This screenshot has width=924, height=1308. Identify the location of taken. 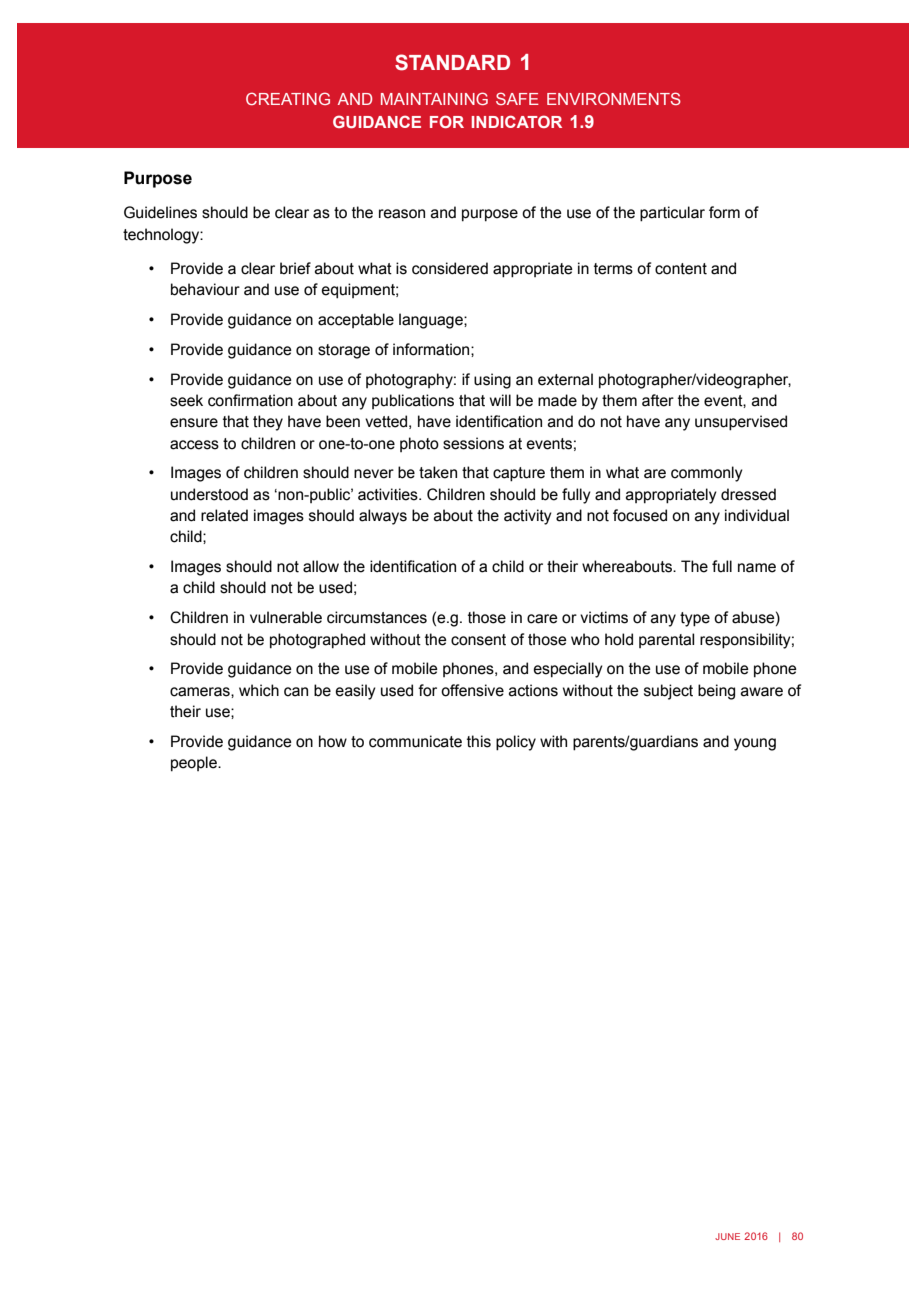
(438, 472).
